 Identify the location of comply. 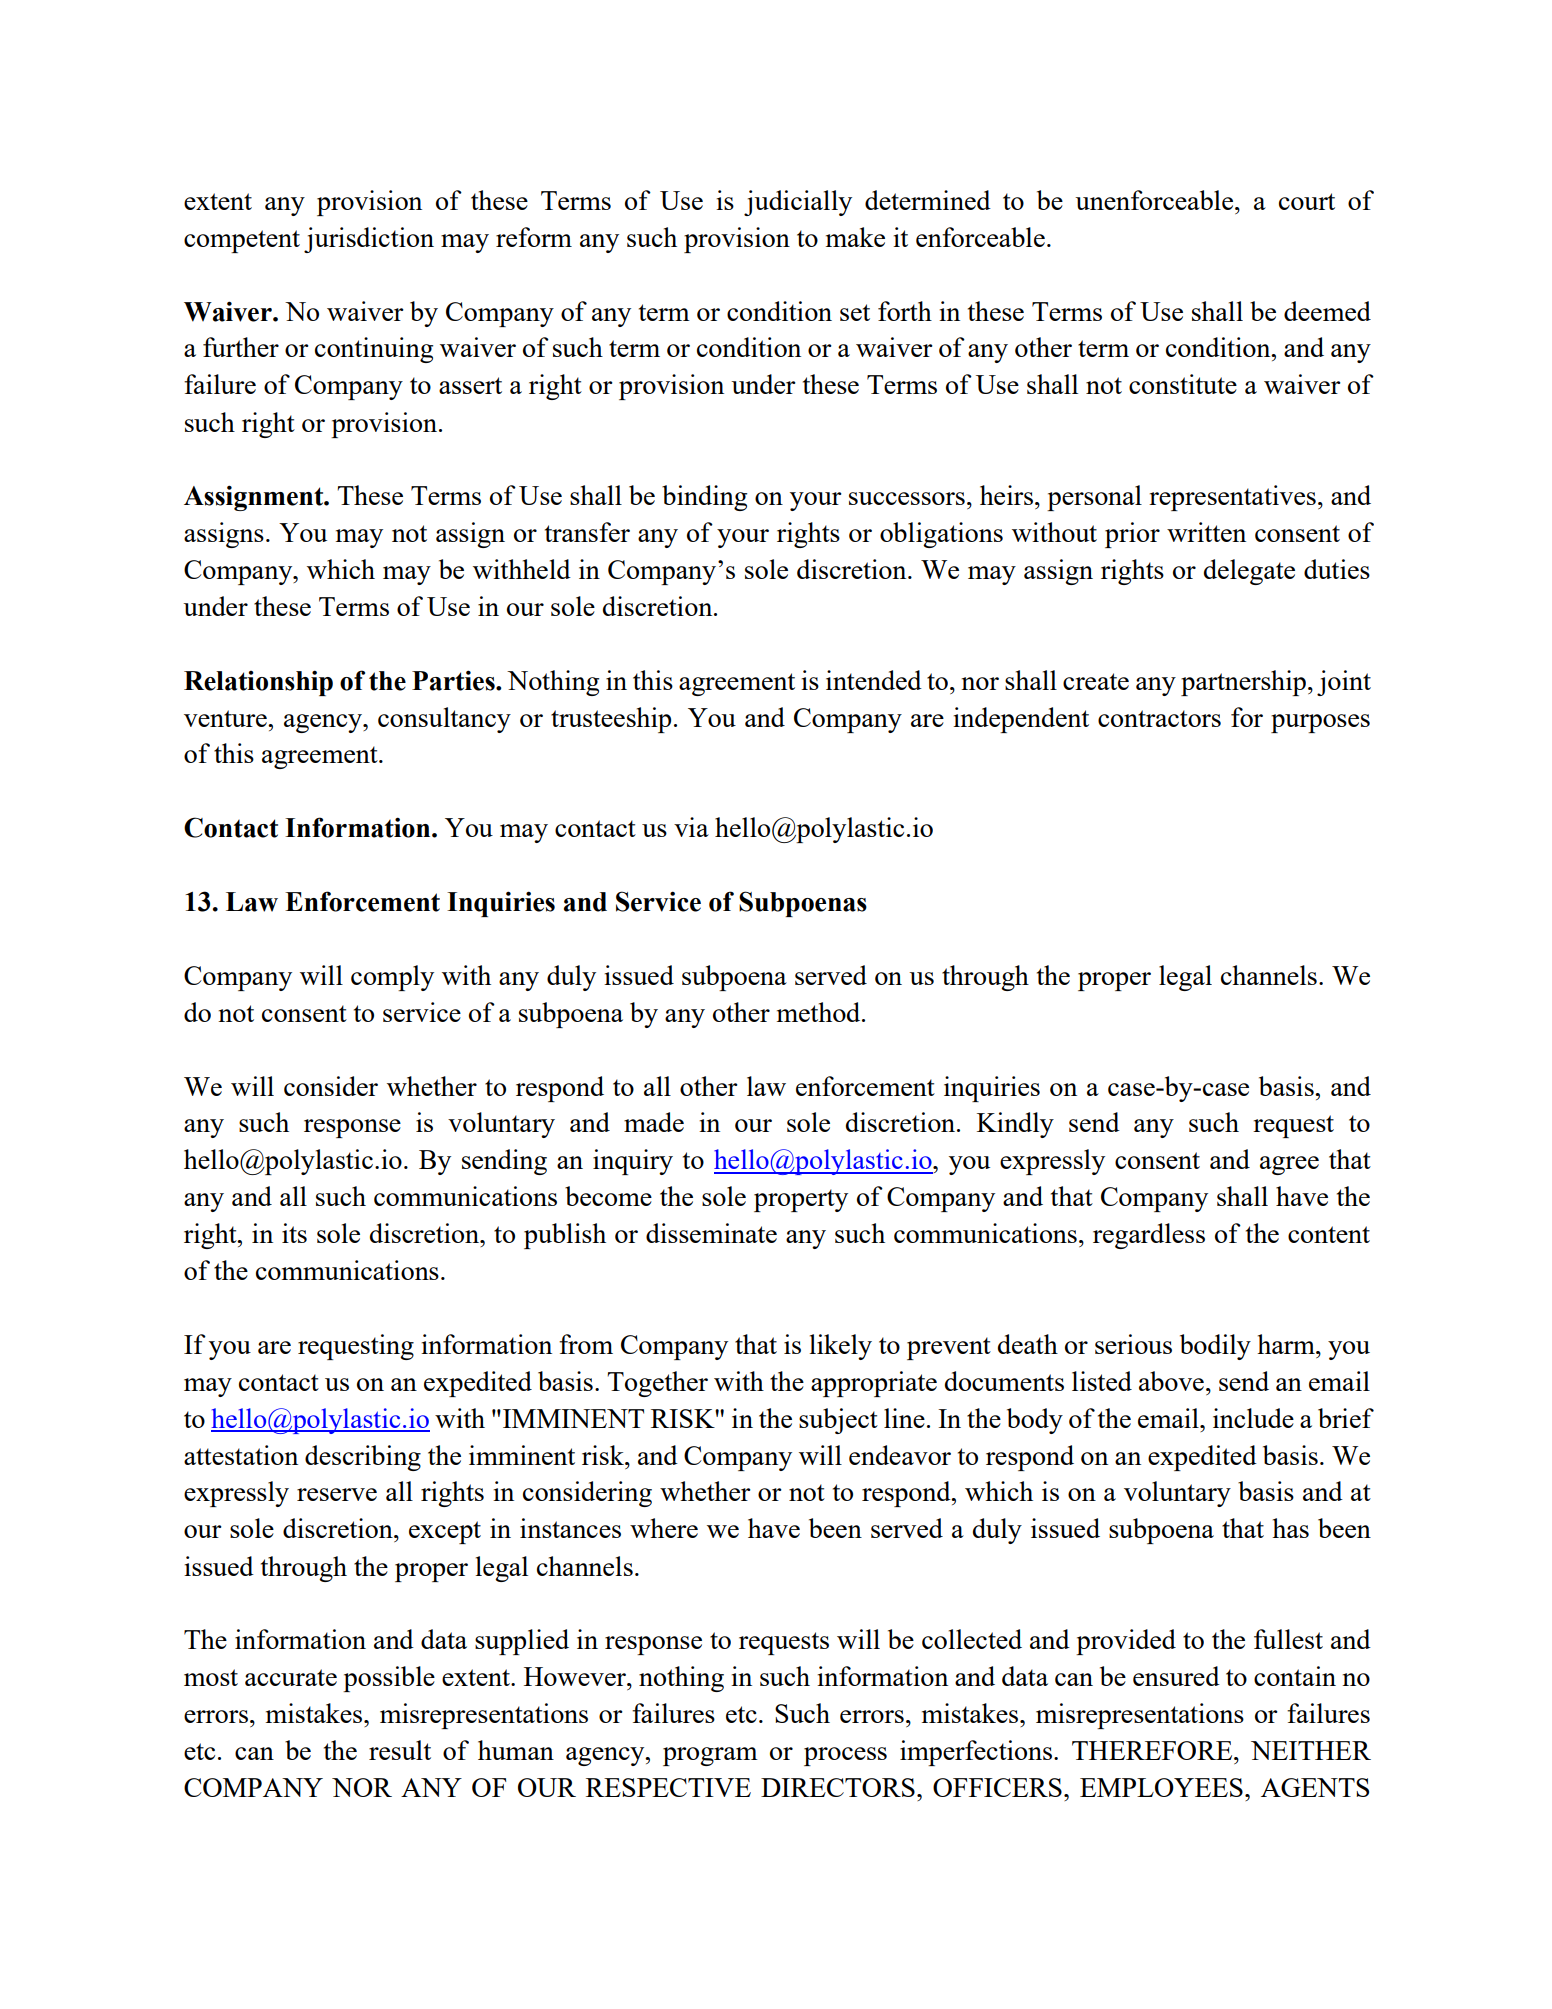
(392, 978).
